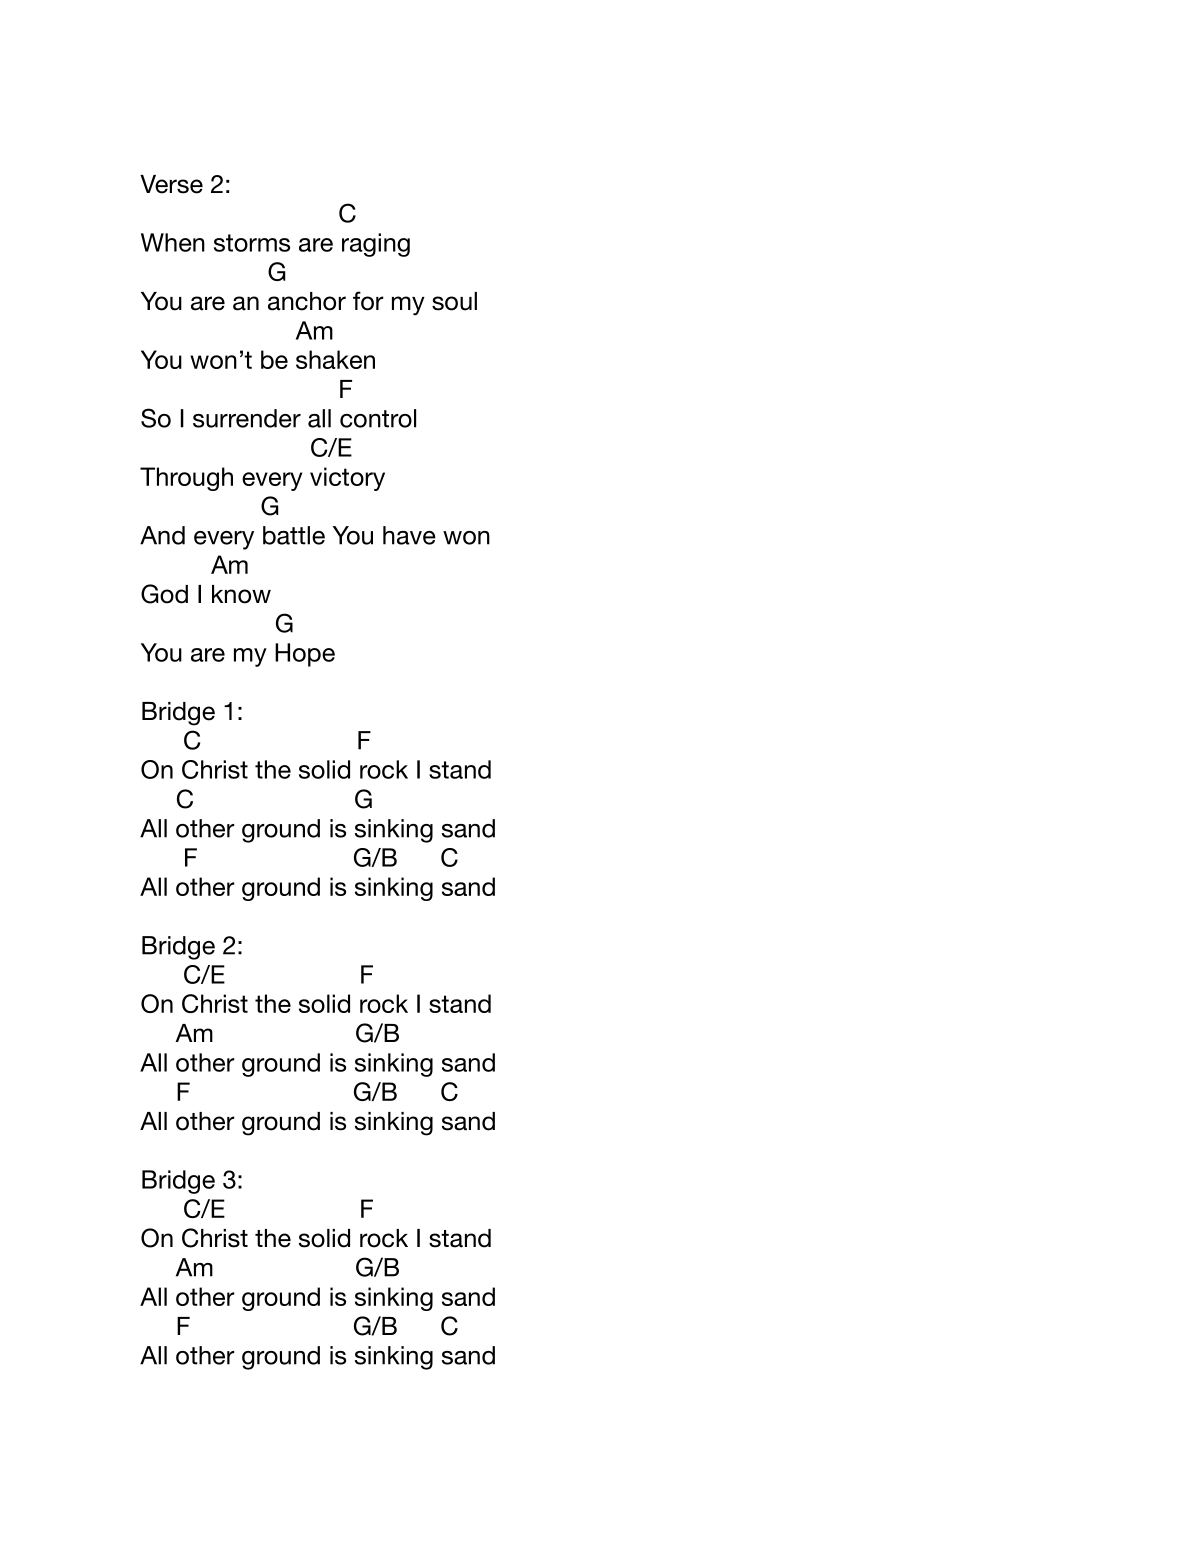 This screenshot has height=1546, width=1195. Describe the element at coordinates (247, 418) in the screenshot. I see `surrender` at that location.
